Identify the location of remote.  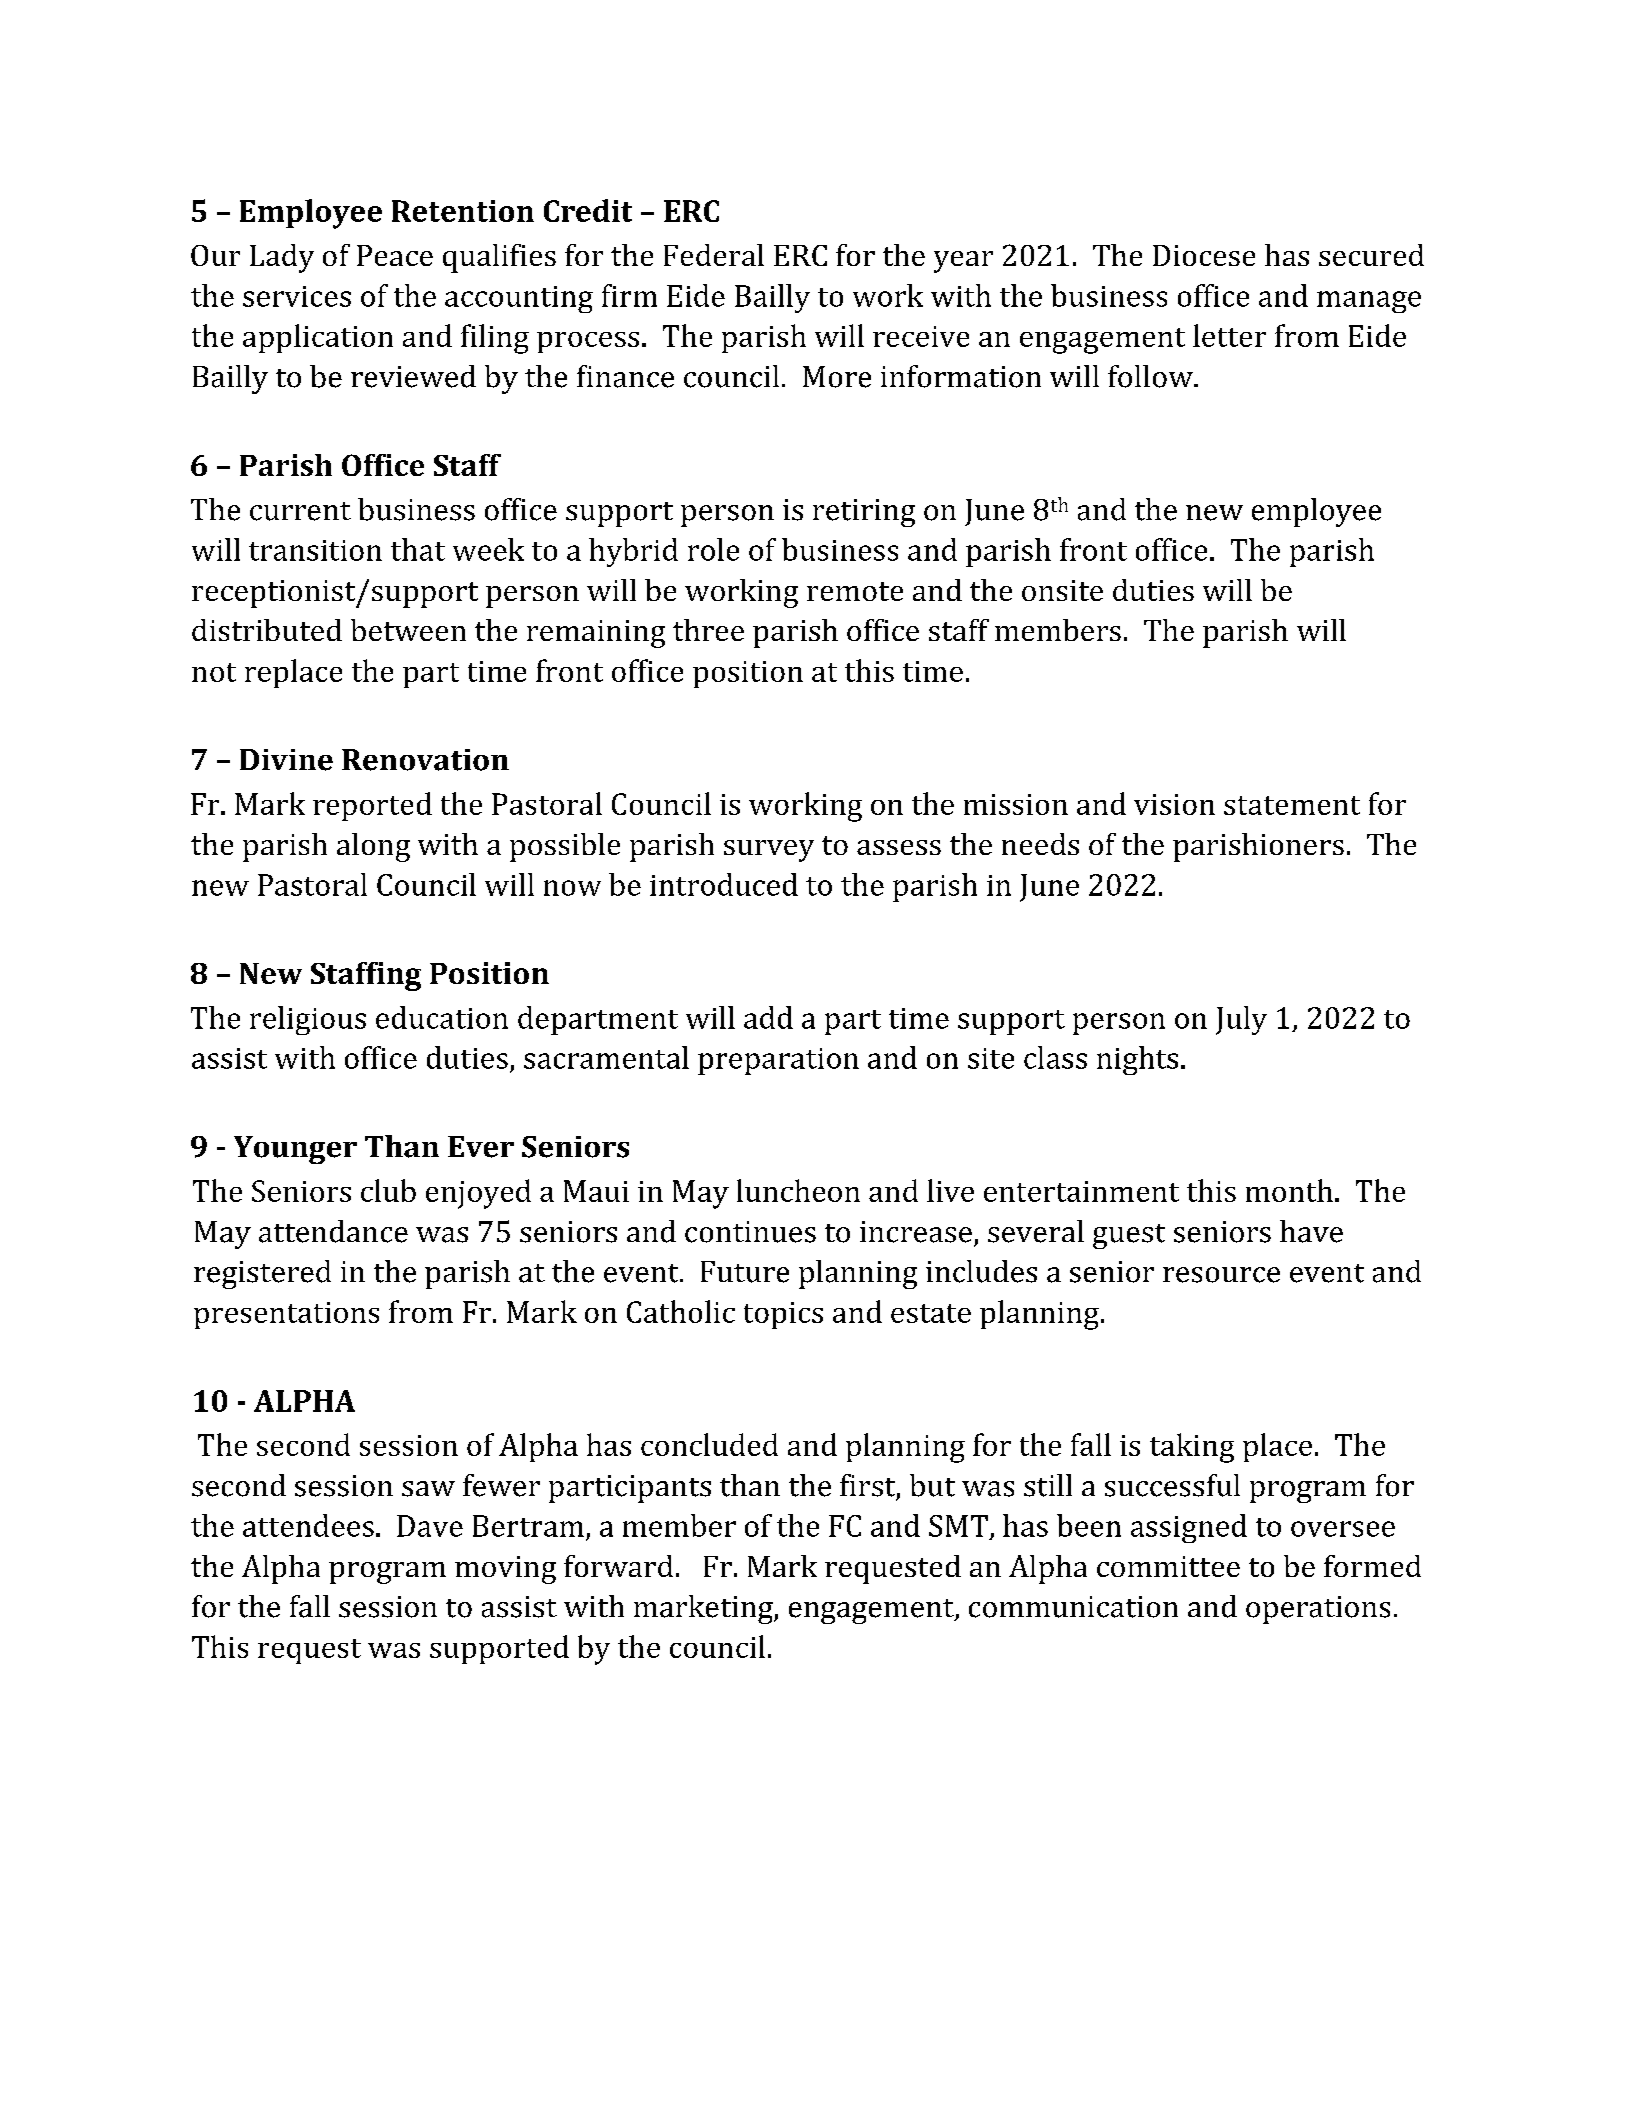
(855, 591).
